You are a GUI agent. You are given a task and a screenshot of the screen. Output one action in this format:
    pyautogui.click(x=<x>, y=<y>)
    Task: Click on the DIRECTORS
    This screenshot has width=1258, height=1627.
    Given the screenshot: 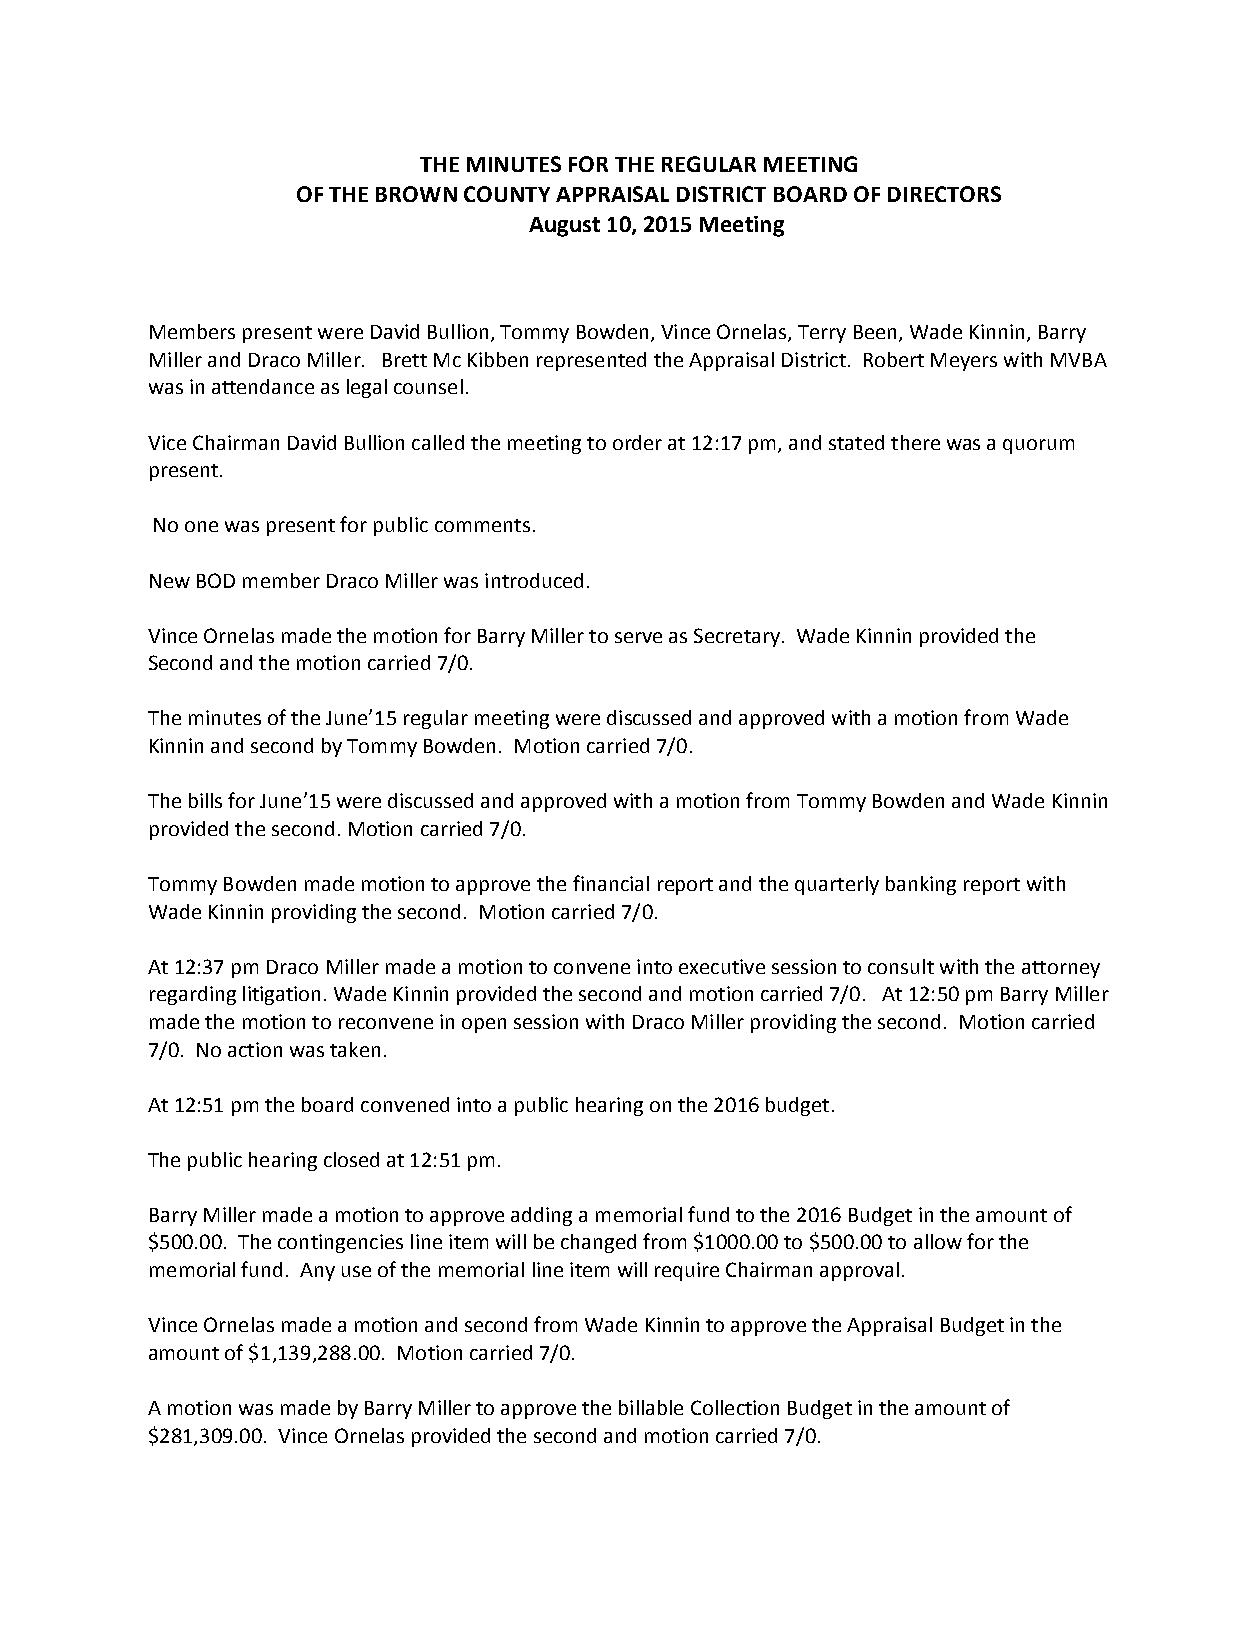 What is the action you would take?
    pyautogui.click(x=944, y=194)
